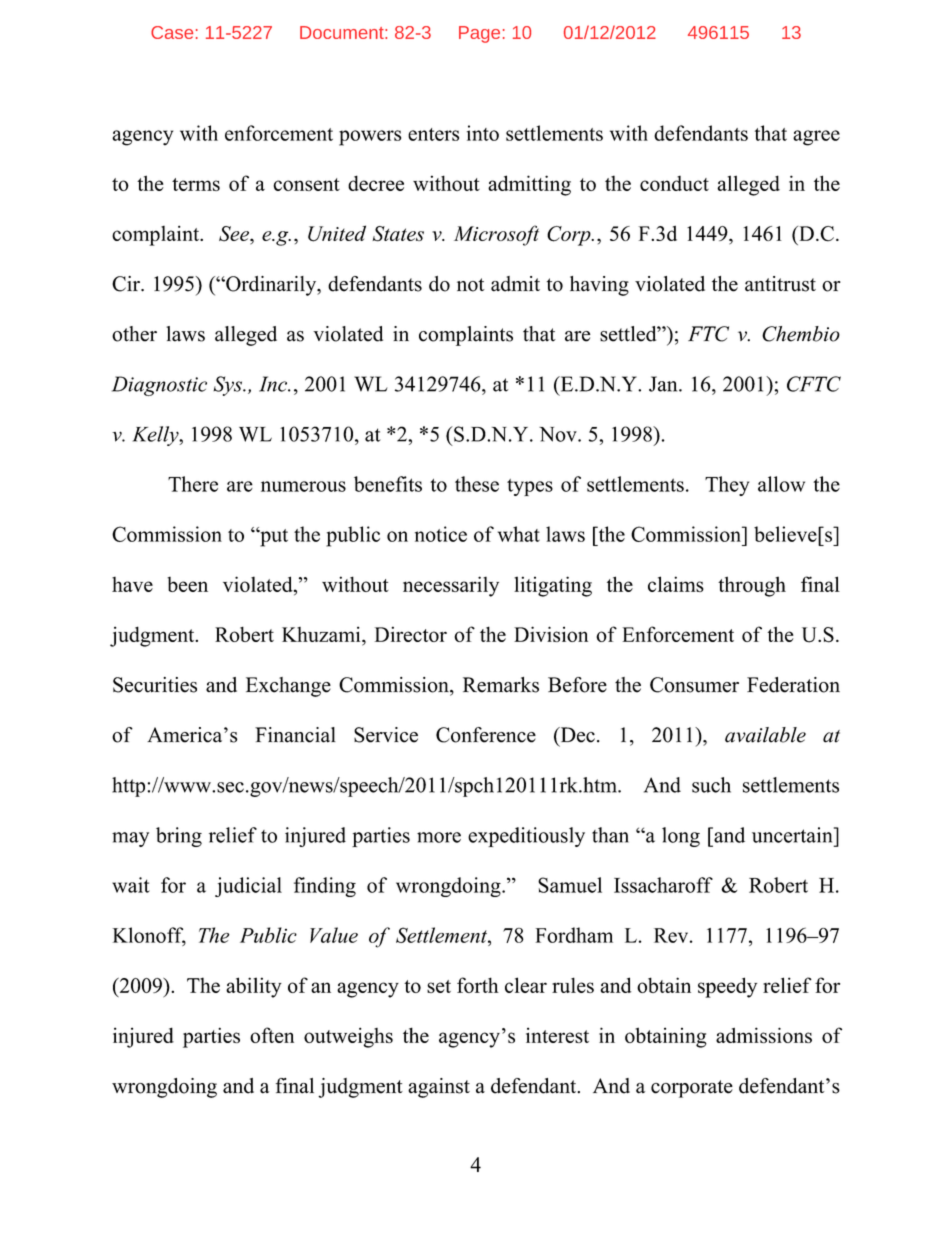 This screenshot has height=1233, width=952. What do you see at coordinates (479, 34) in the screenshot?
I see `Page` at bounding box center [479, 34].
